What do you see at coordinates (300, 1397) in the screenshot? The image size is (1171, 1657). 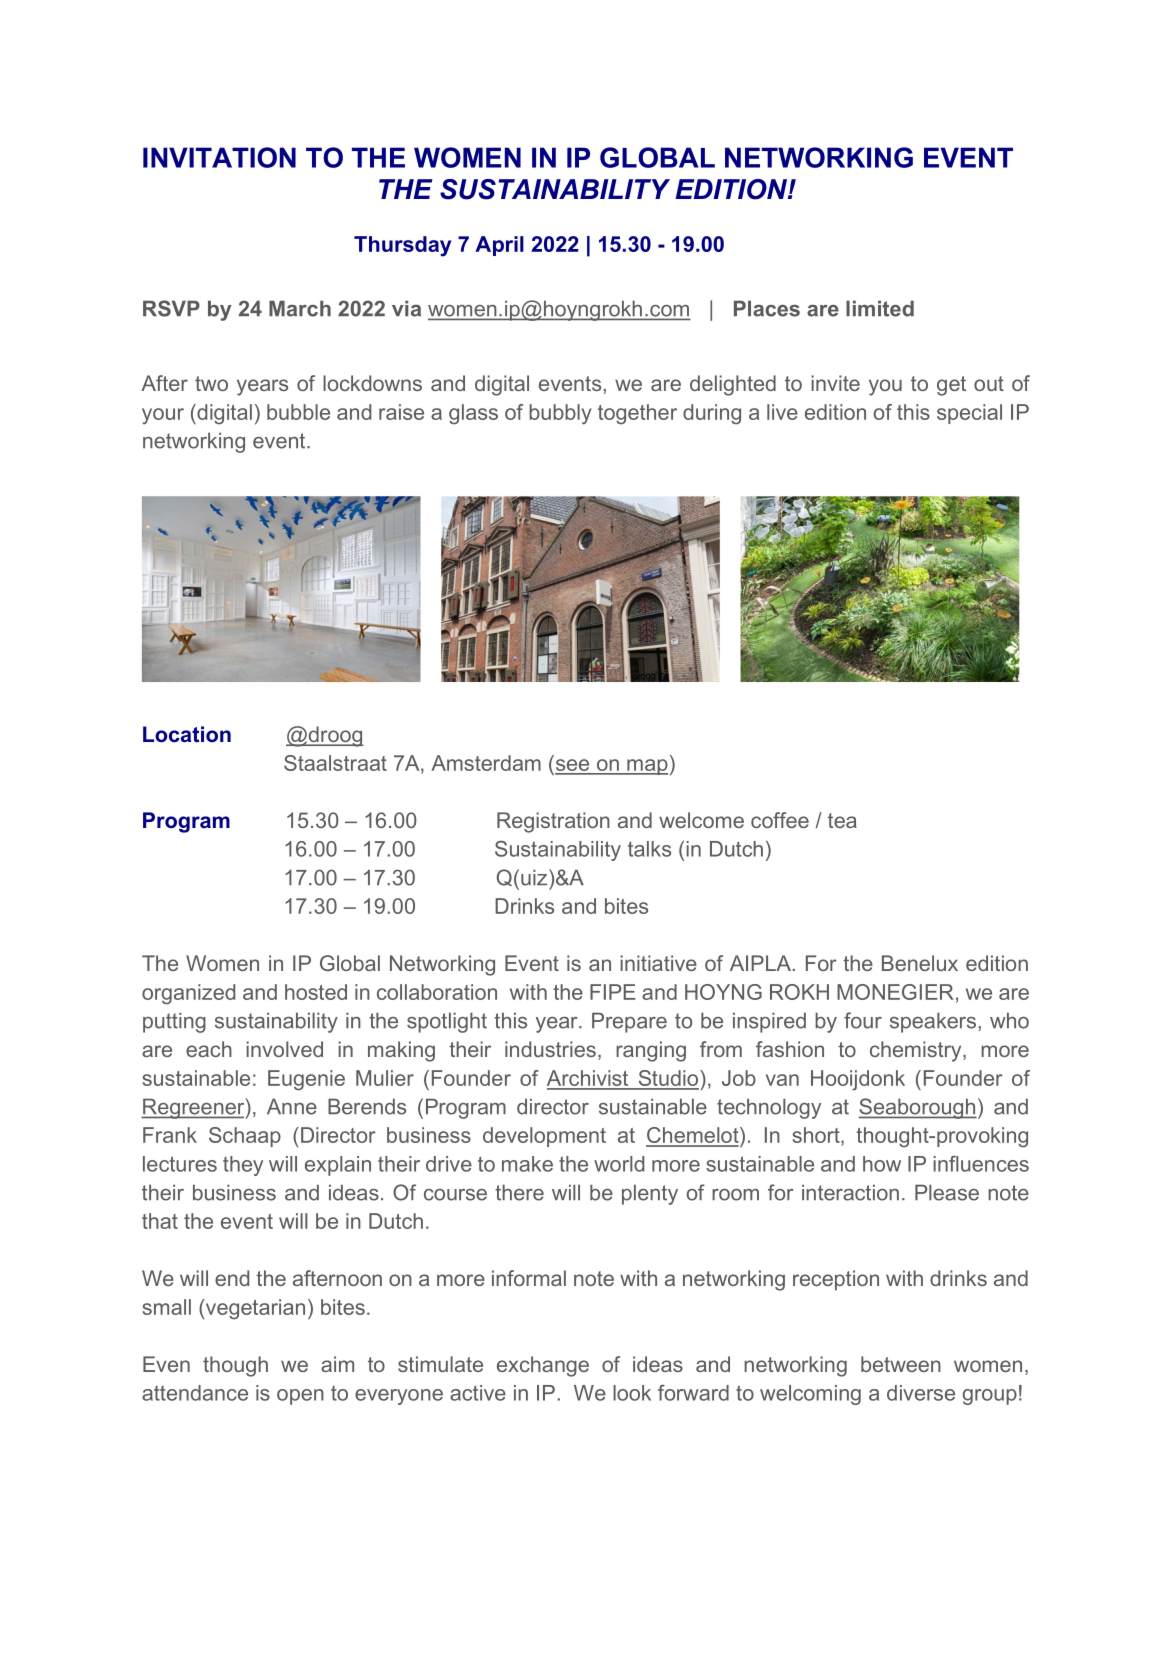 I see `open` at bounding box center [300, 1397].
